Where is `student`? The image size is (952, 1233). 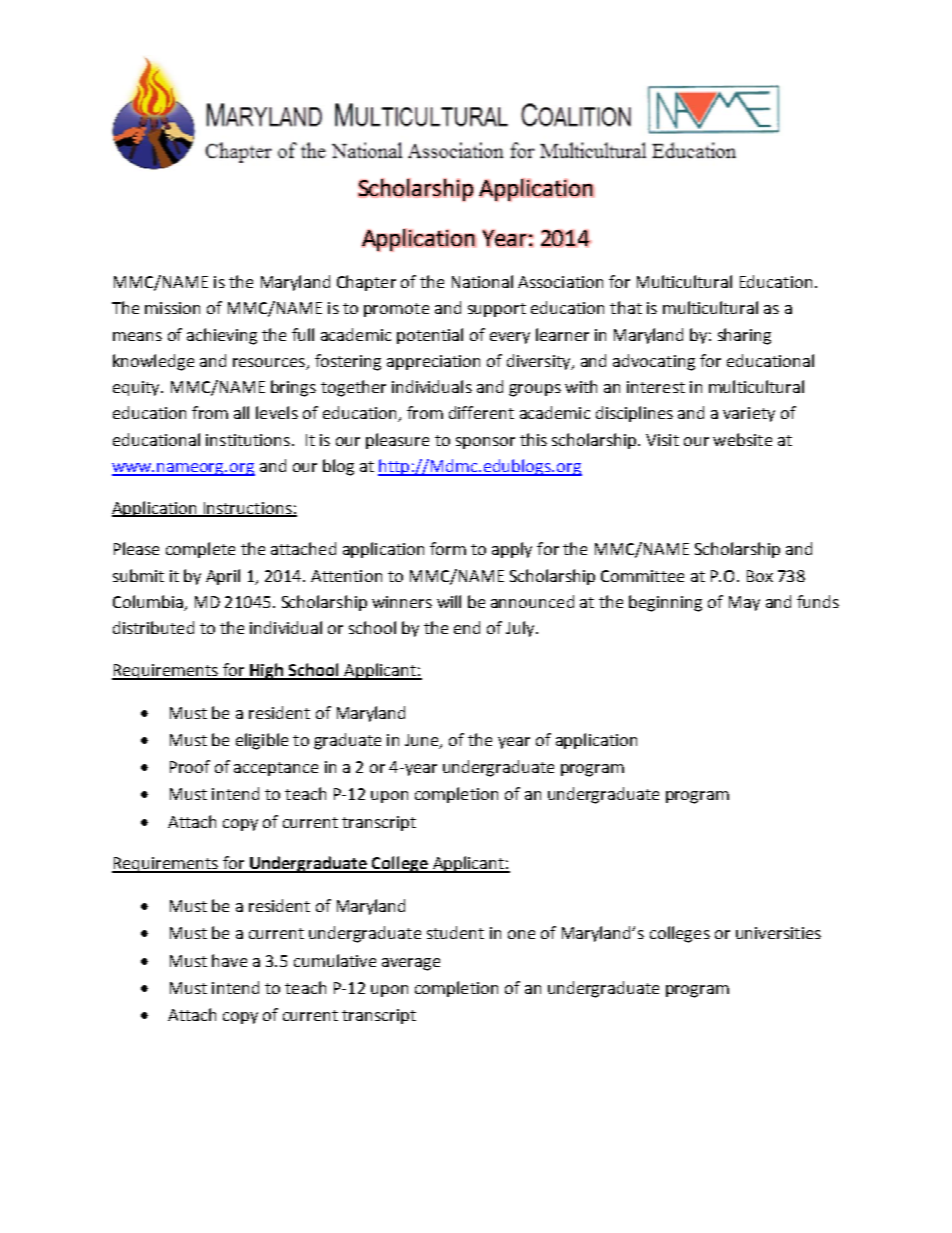 student is located at coordinates (455, 932).
